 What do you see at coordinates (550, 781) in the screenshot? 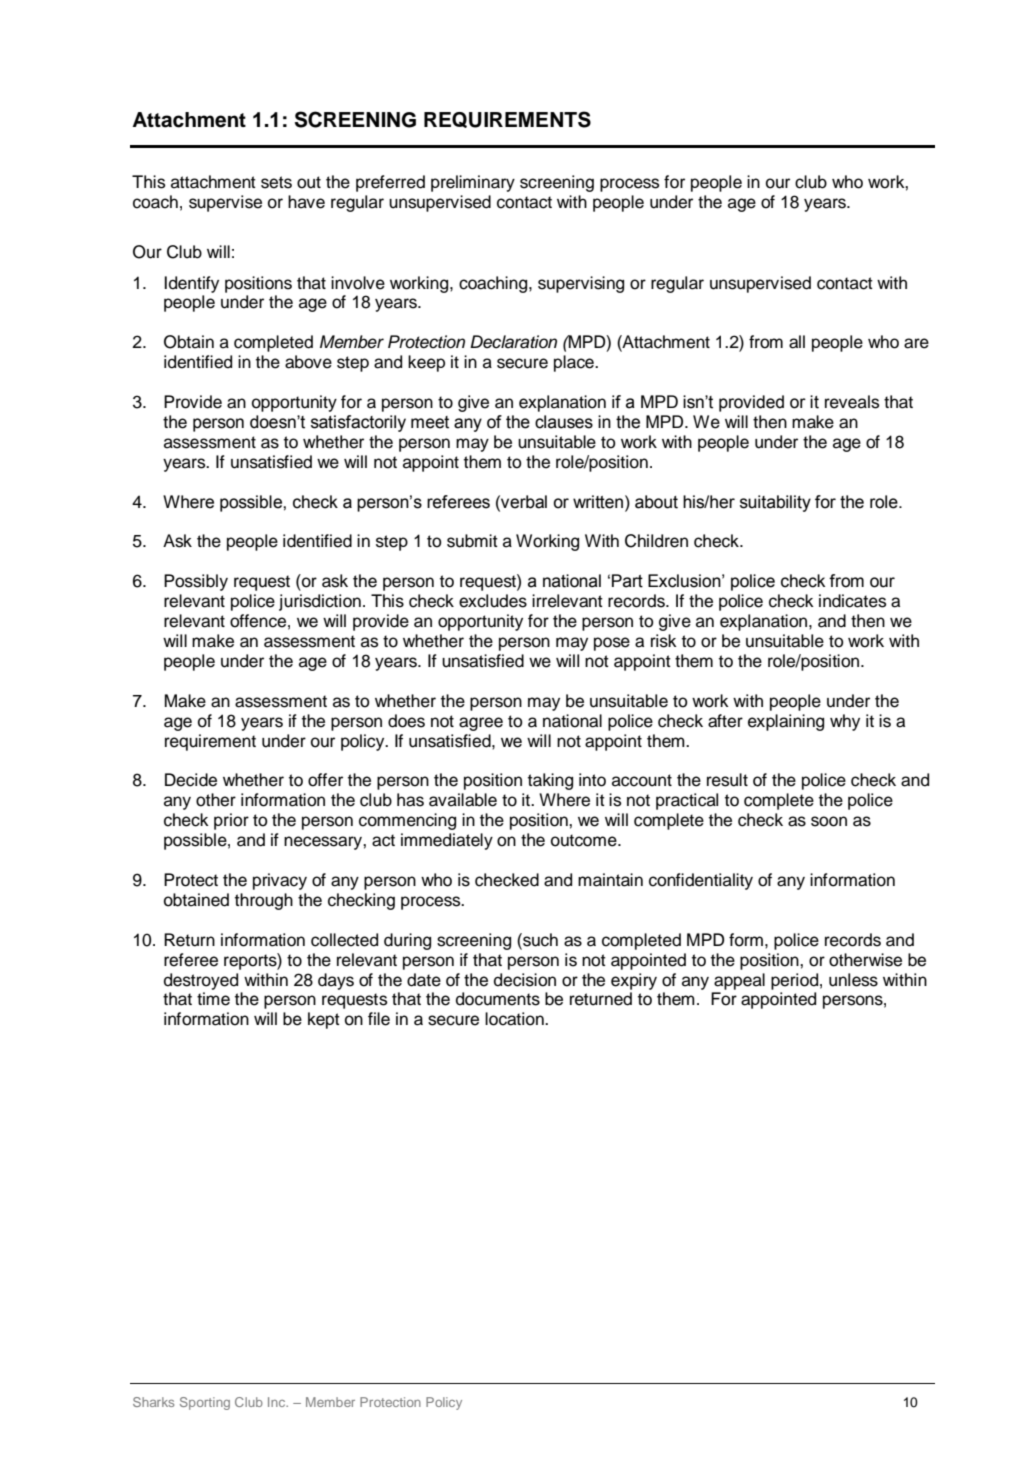
I see `taking` at bounding box center [550, 781].
